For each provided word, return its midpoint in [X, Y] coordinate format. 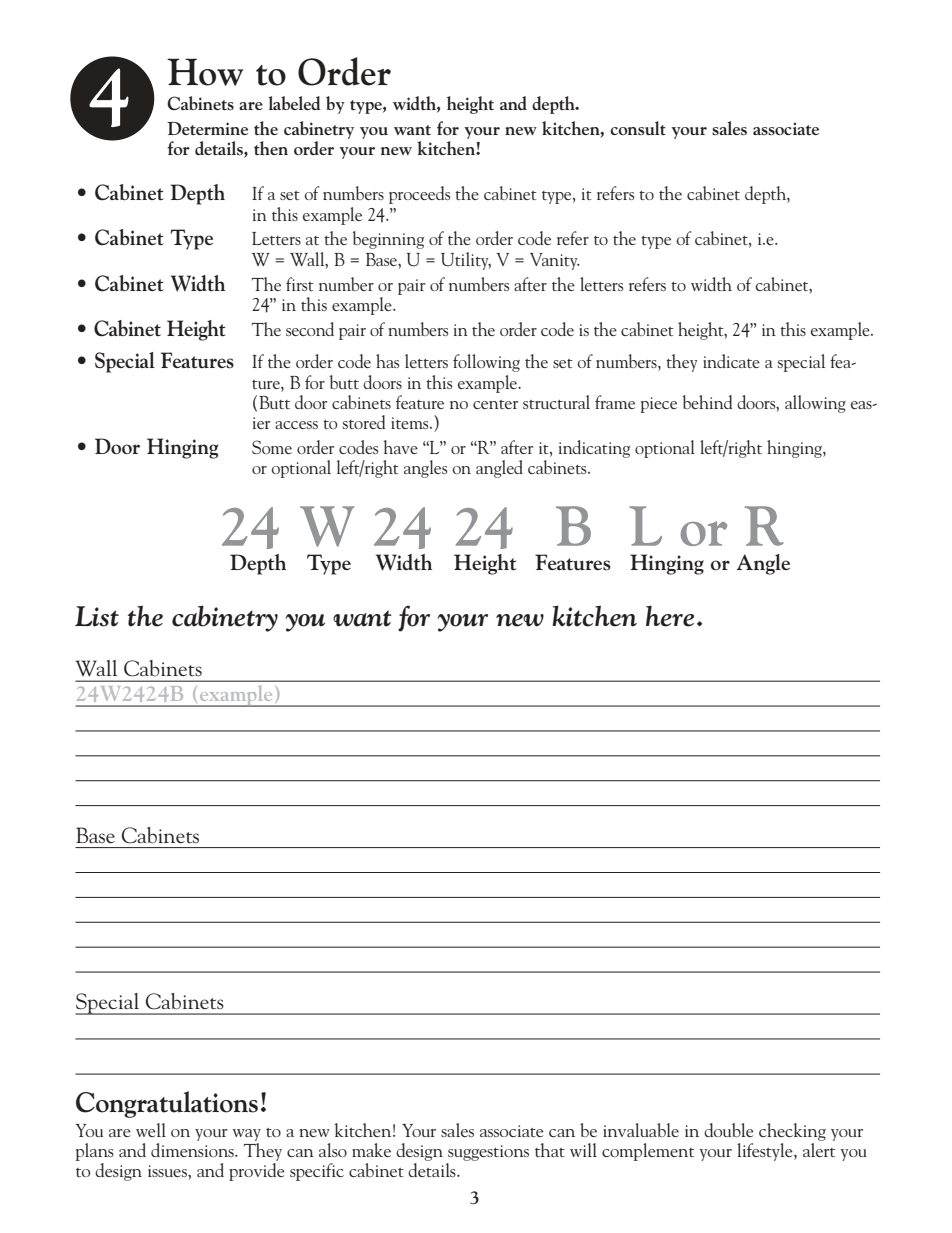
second [310, 329]
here [670, 616]
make [371, 1150]
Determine [207, 128]
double [729, 1130]
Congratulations [167, 1104]
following [486, 363]
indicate [731, 361]
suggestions [488, 1153]
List [97, 616]
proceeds [419, 195]
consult [638, 128]
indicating [594, 449]
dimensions [193, 1150]
